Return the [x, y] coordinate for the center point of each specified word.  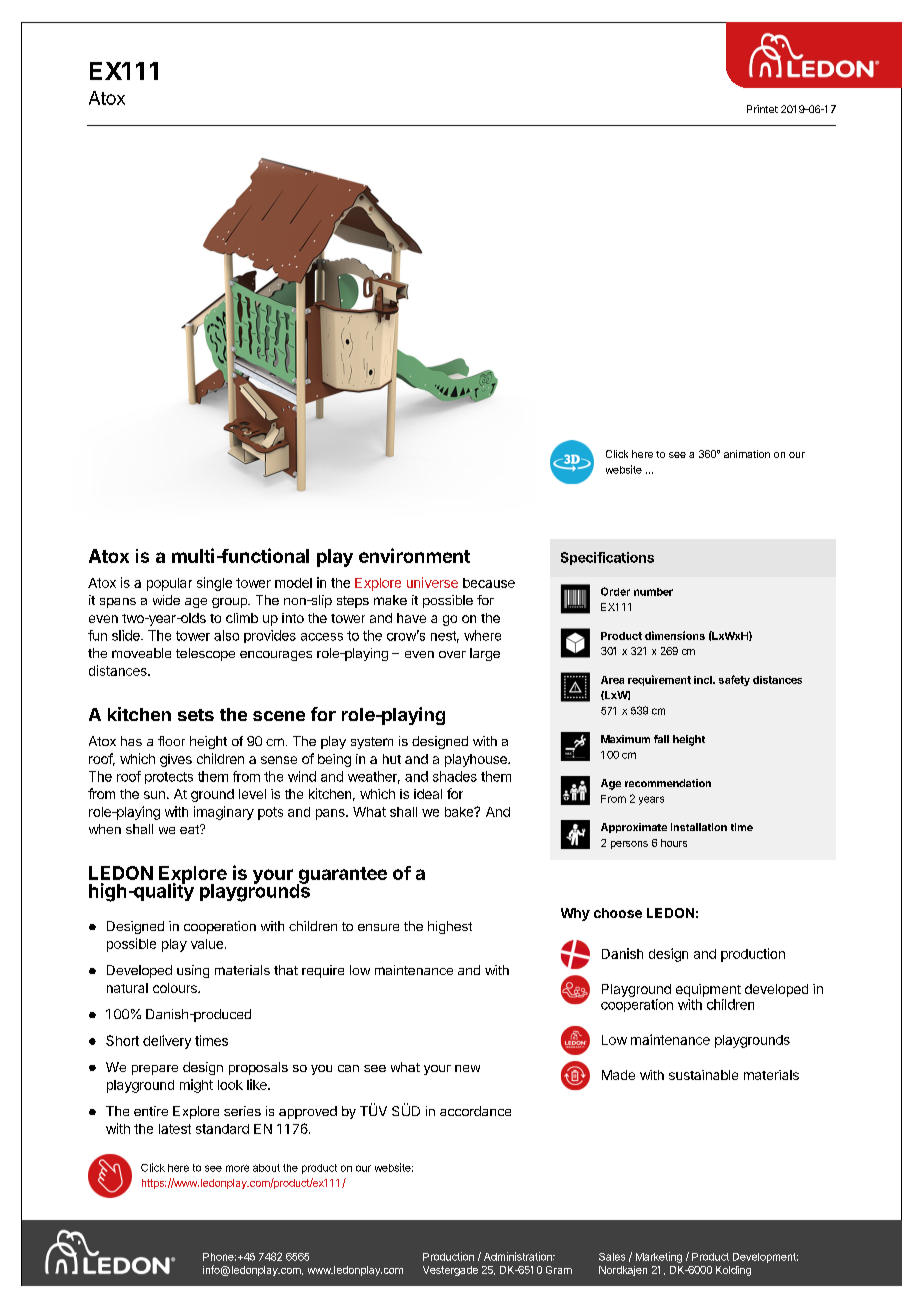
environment [414, 555]
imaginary [224, 813]
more [237, 1168]
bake [460, 812]
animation [747, 454]
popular [169, 584]
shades [455, 776]
